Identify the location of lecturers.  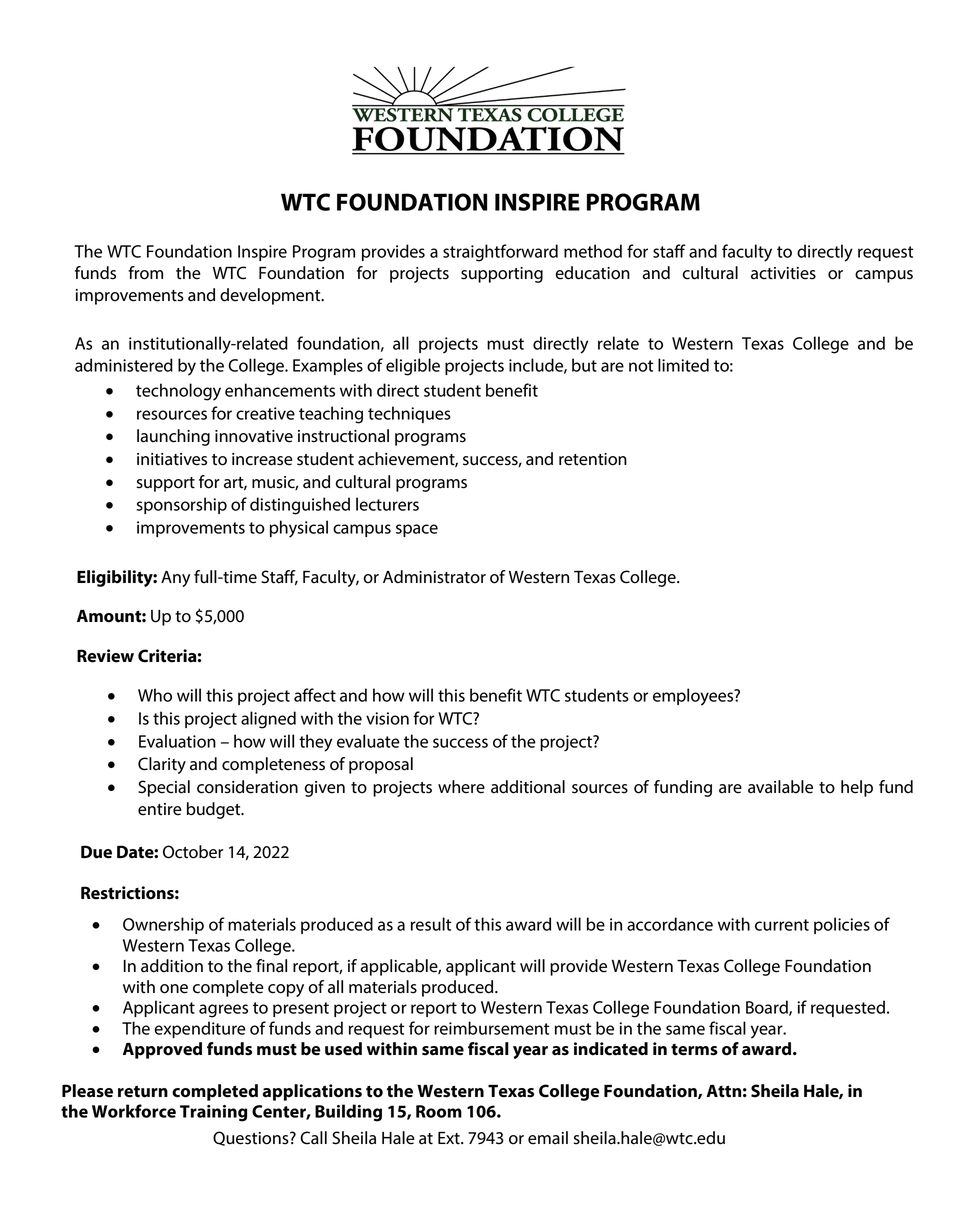
(387, 504).
